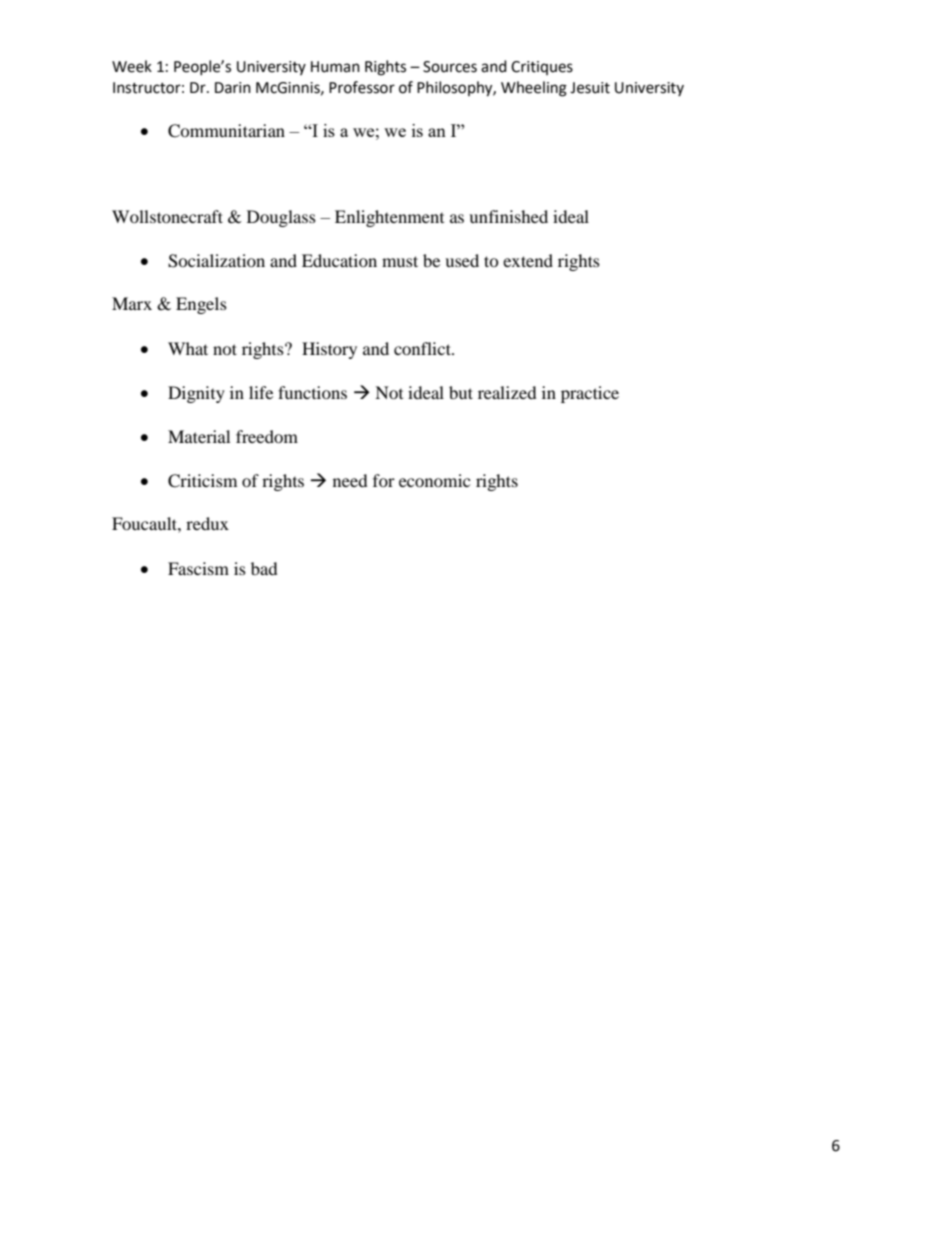 Image resolution: width=952 pixels, height=1233 pixels. I want to click on unfinished, so click(508, 216).
